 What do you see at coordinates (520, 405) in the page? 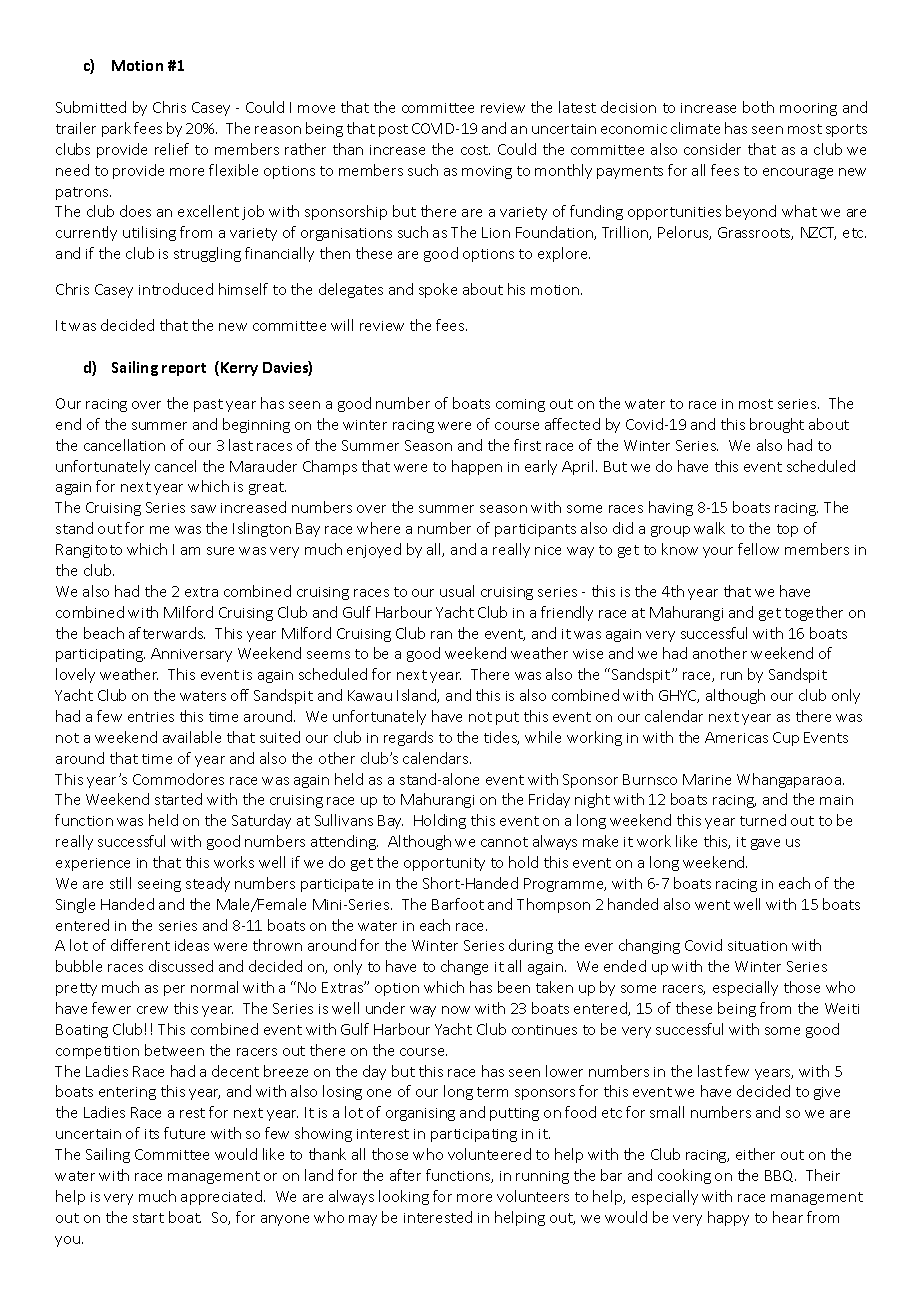
I see `coming` at bounding box center [520, 405].
